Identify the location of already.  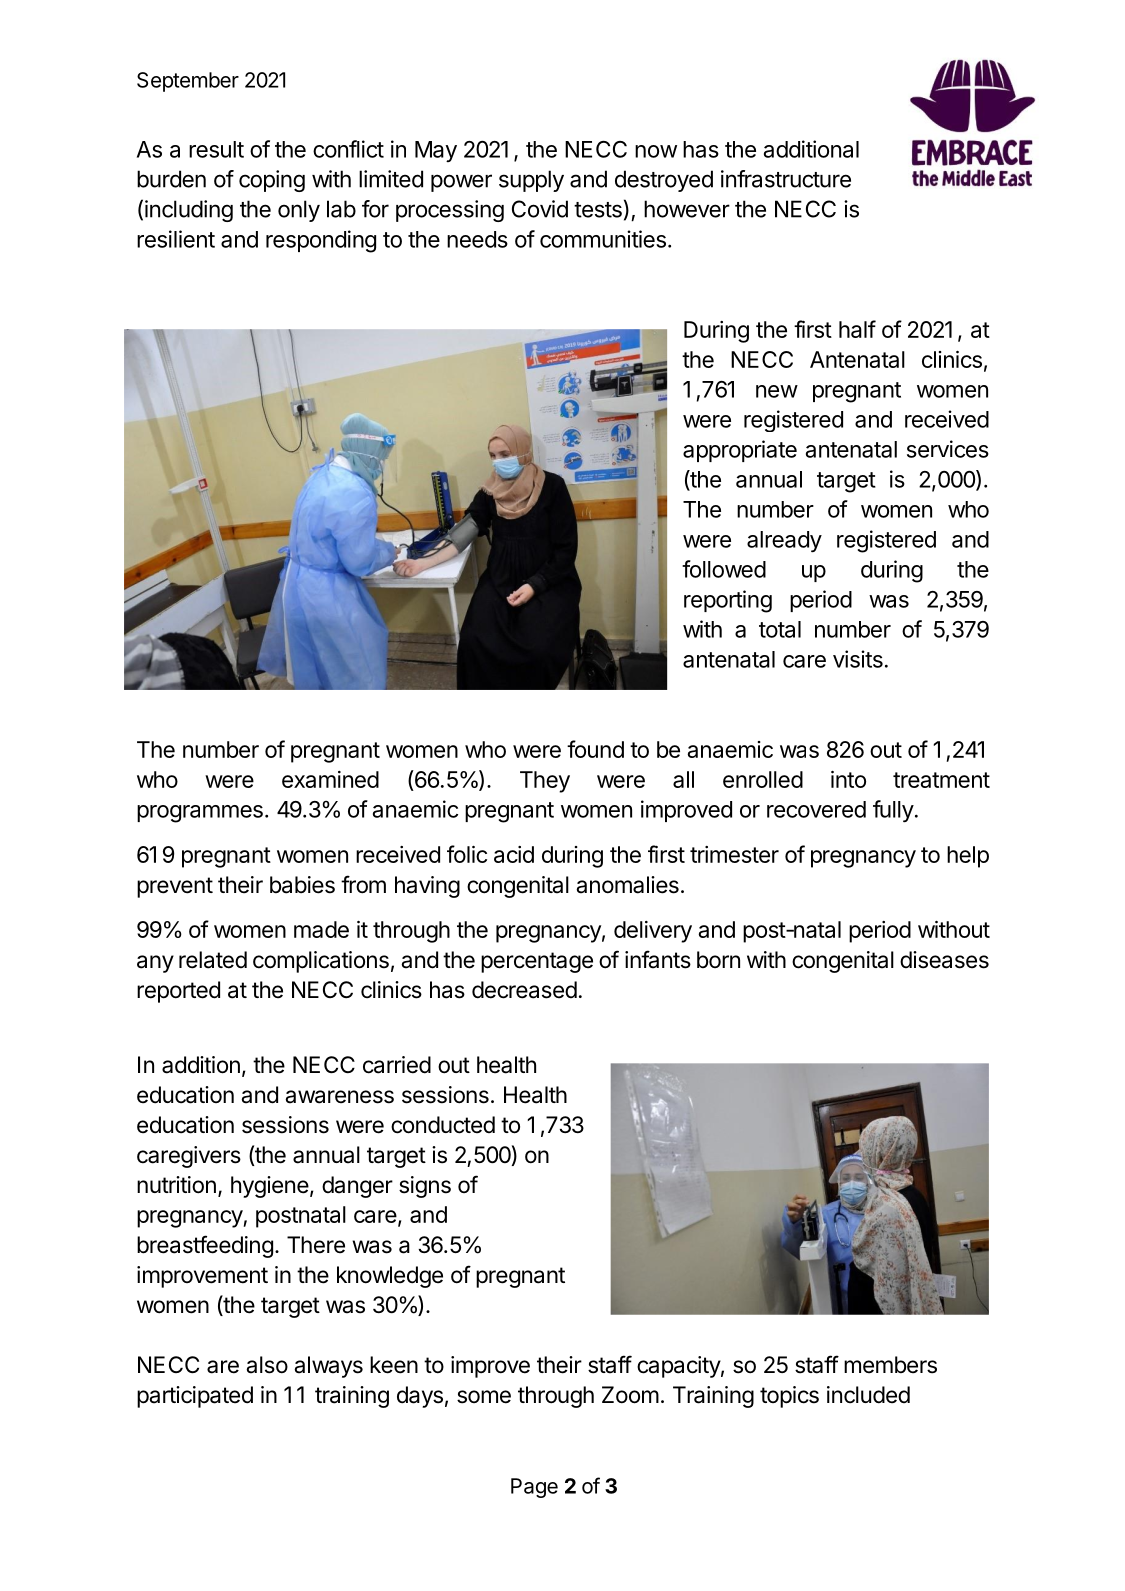
(784, 542).
